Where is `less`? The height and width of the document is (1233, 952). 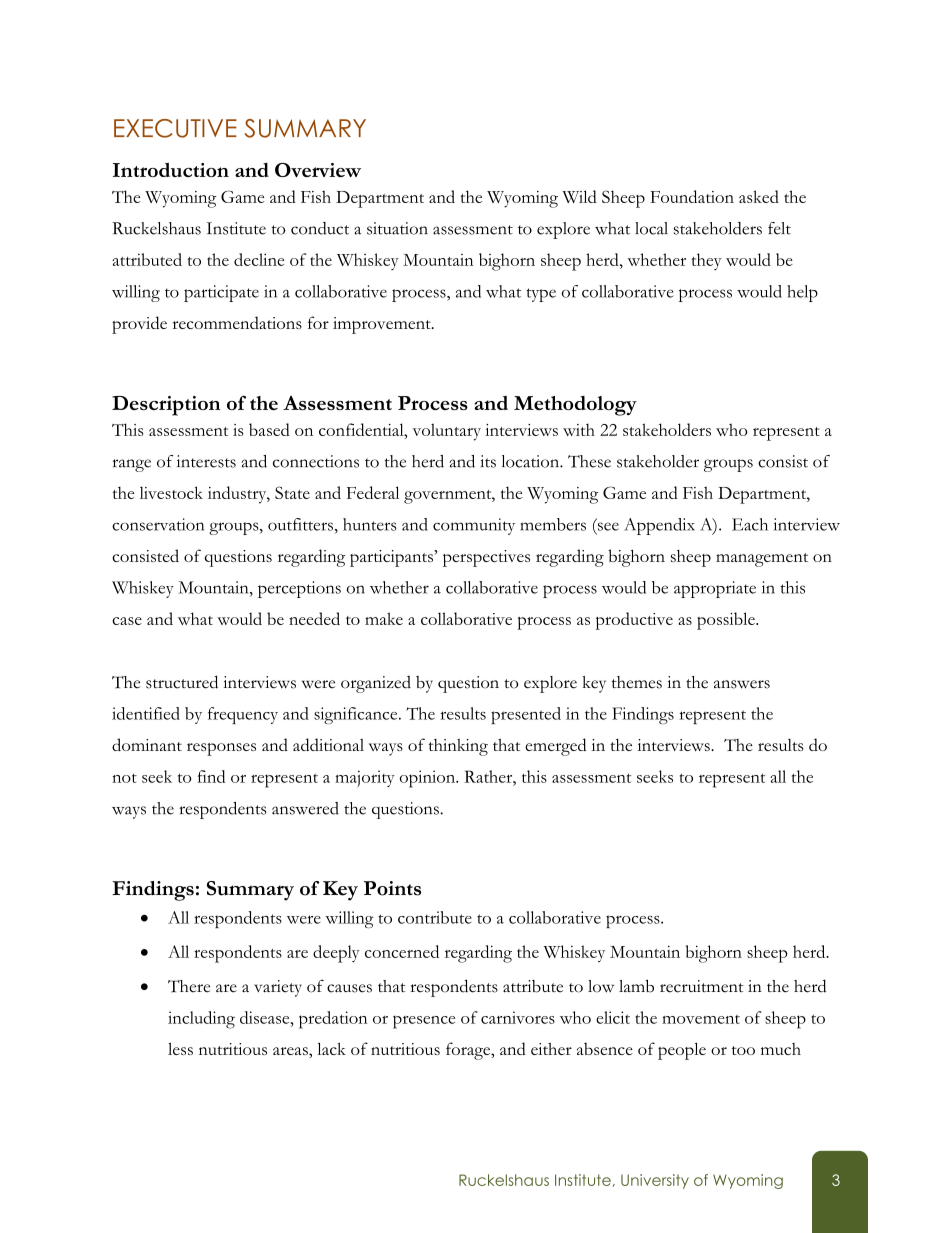
less is located at coordinates (180, 1049).
